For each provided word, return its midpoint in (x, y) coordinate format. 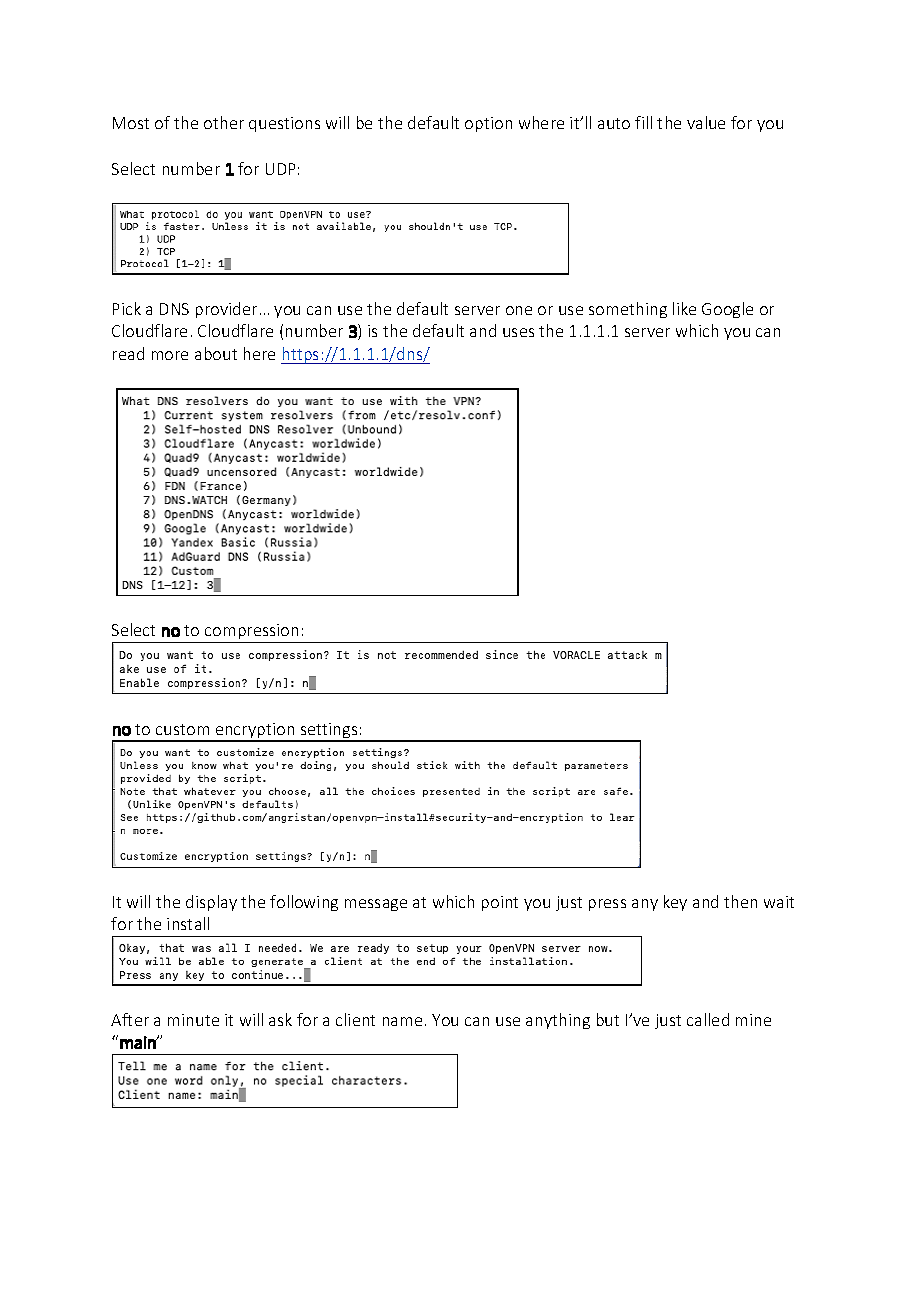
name (402, 1021)
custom (182, 729)
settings (329, 732)
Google (727, 310)
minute (193, 1020)
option (488, 124)
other (224, 122)
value (706, 122)
